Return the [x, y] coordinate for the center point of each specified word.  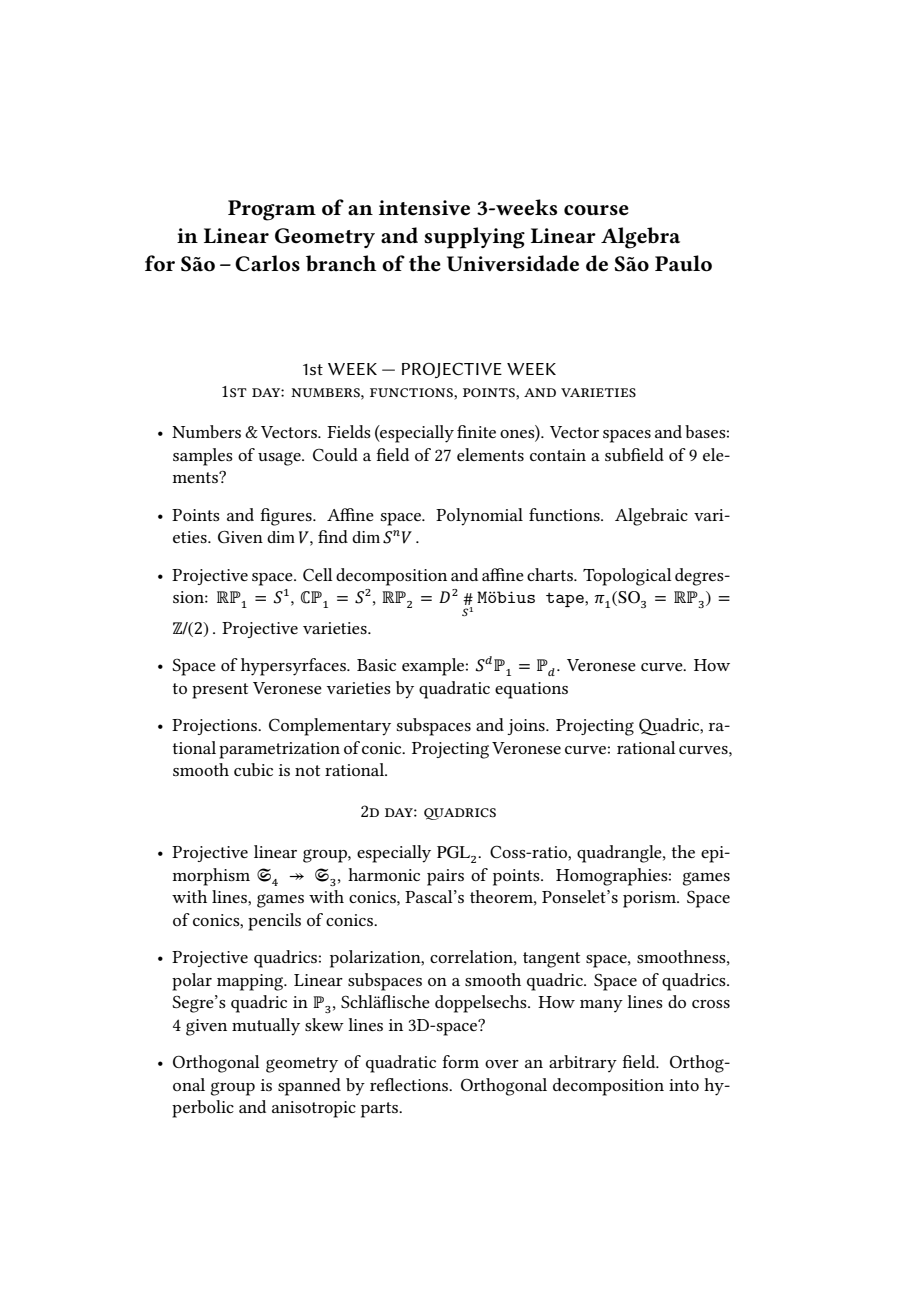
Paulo [683, 263]
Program [272, 210]
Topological [627, 577]
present [220, 691]
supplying [474, 238]
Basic [376, 665]
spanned [309, 1087]
